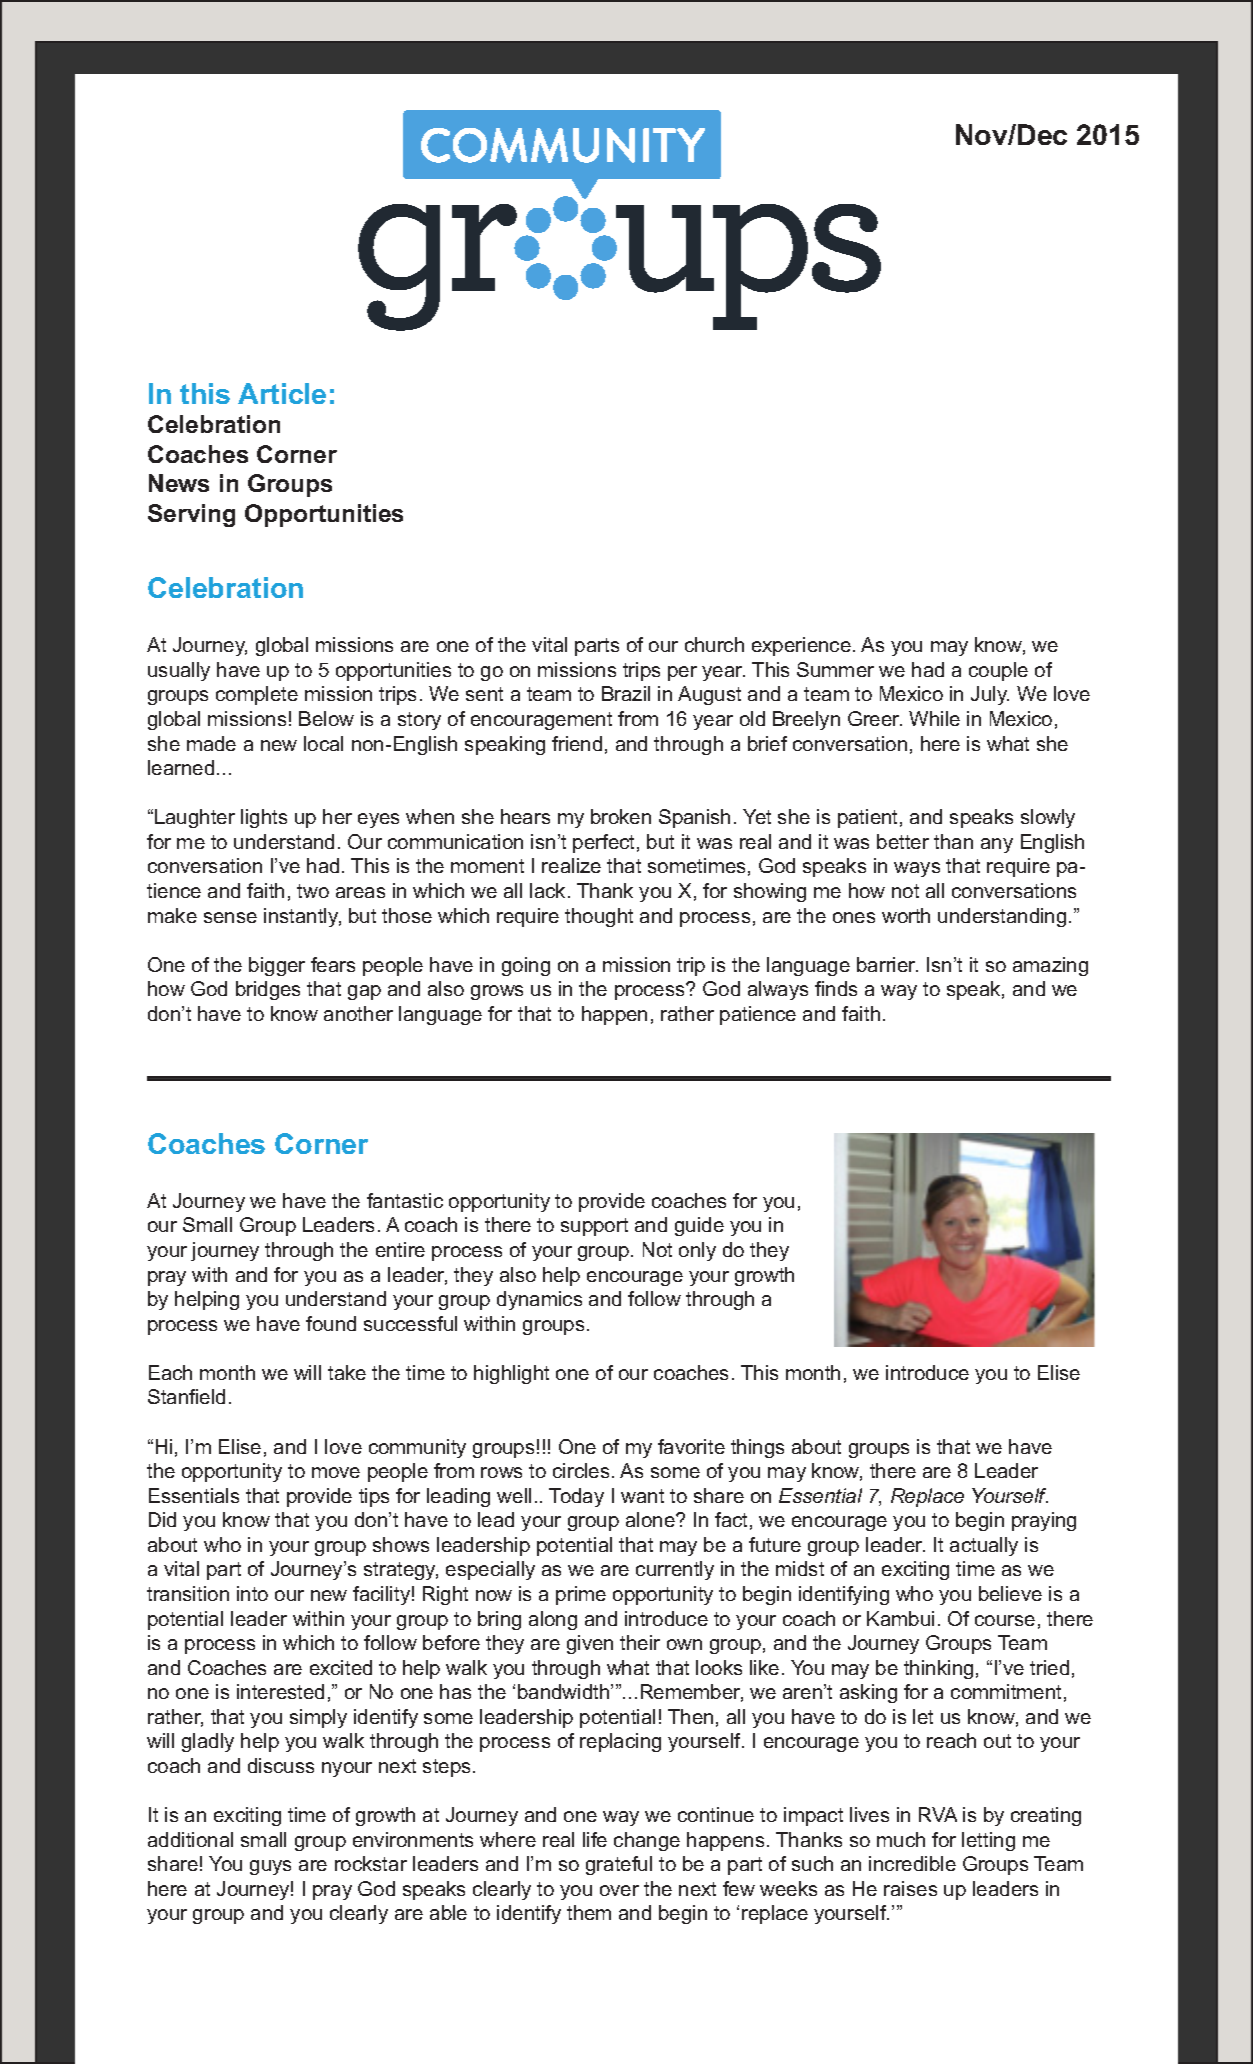 The height and width of the screenshot is (2064, 1253). Describe the element at coordinates (984, 1546) in the screenshot. I see `actually` at that location.
